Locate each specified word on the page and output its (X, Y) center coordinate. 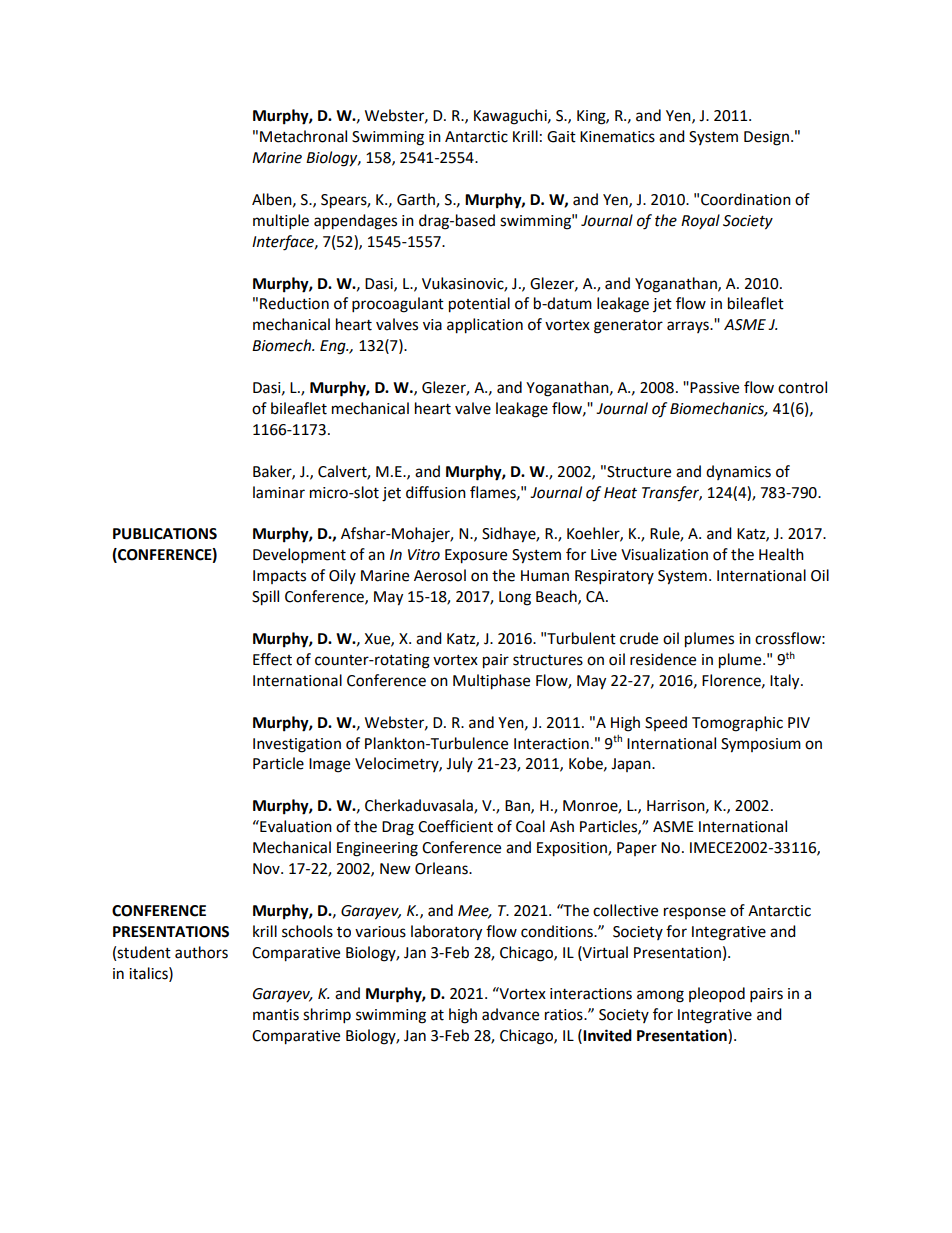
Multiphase (491, 682)
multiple (281, 222)
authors (201, 952)
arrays (689, 327)
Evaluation (295, 826)
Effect (272, 659)
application (485, 326)
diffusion (436, 492)
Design (766, 138)
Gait (561, 137)
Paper (637, 849)
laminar (279, 492)
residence (663, 659)
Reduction (294, 303)
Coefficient (455, 826)
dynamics (738, 472)
